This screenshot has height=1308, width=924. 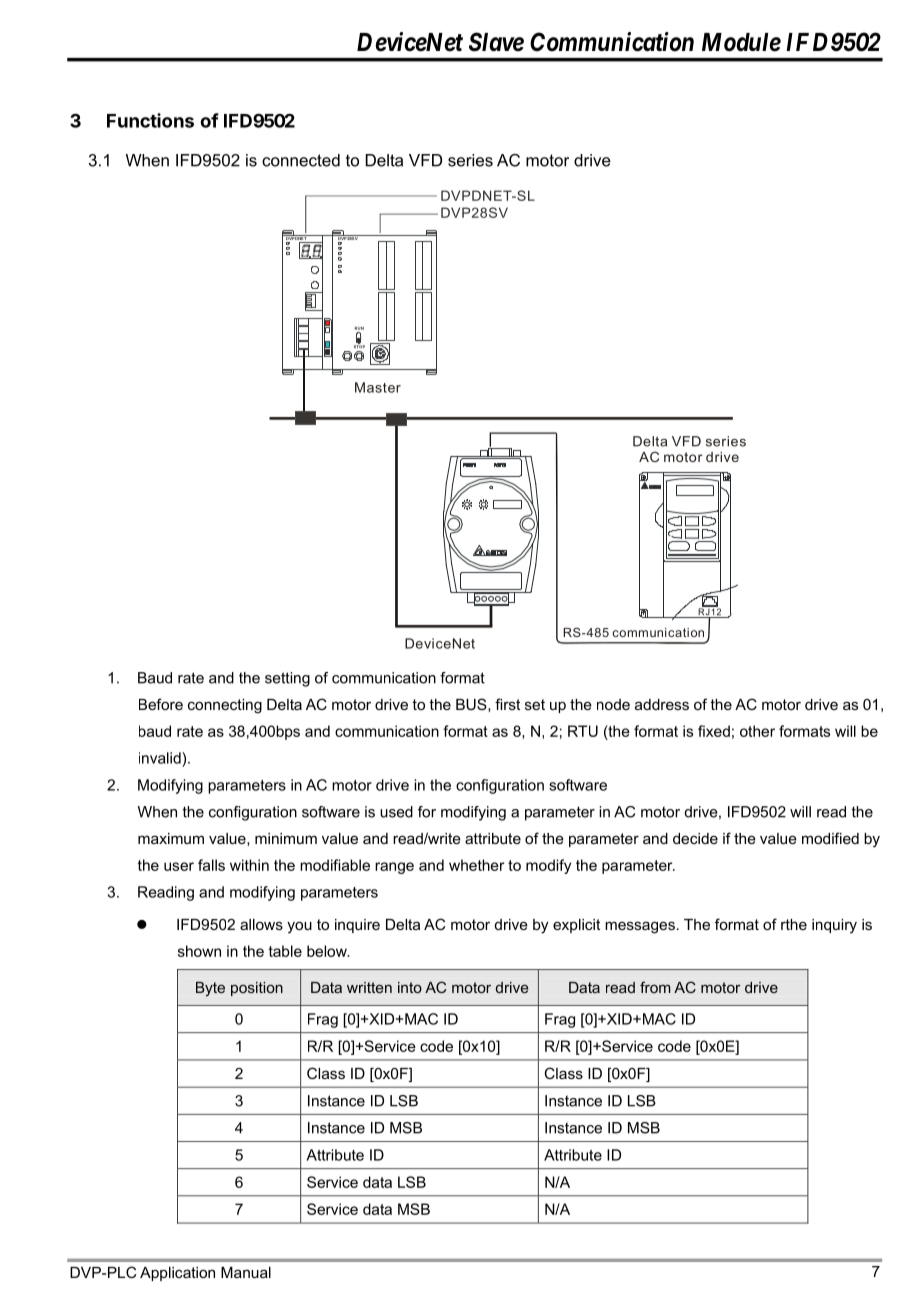 What do you see at coordinates (246, 1272) in the screenshot?
I see `Manual` at bounding box center [246, 1272].
